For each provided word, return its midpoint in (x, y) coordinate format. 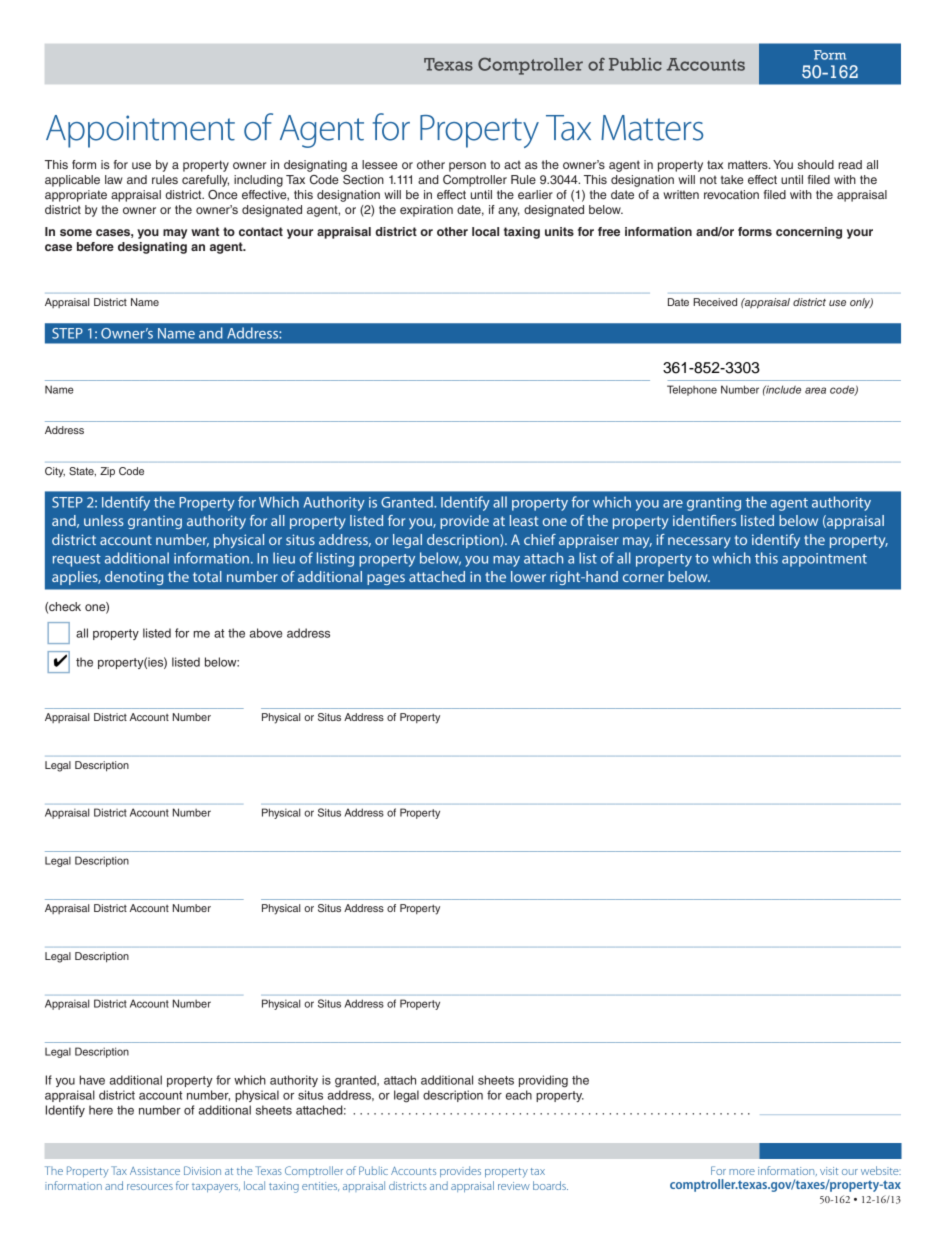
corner (643, 578)
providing (543, 1081)
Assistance (155, 1171)
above (266, 633)
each (519, 1095)
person (467, 167)
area (815, 390)
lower (528, 576)
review (514, 1186)
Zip (107, 472)
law (114, 179)
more (742, 1172)
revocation (731, 194)
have (92, 1080)
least (524, 520)
